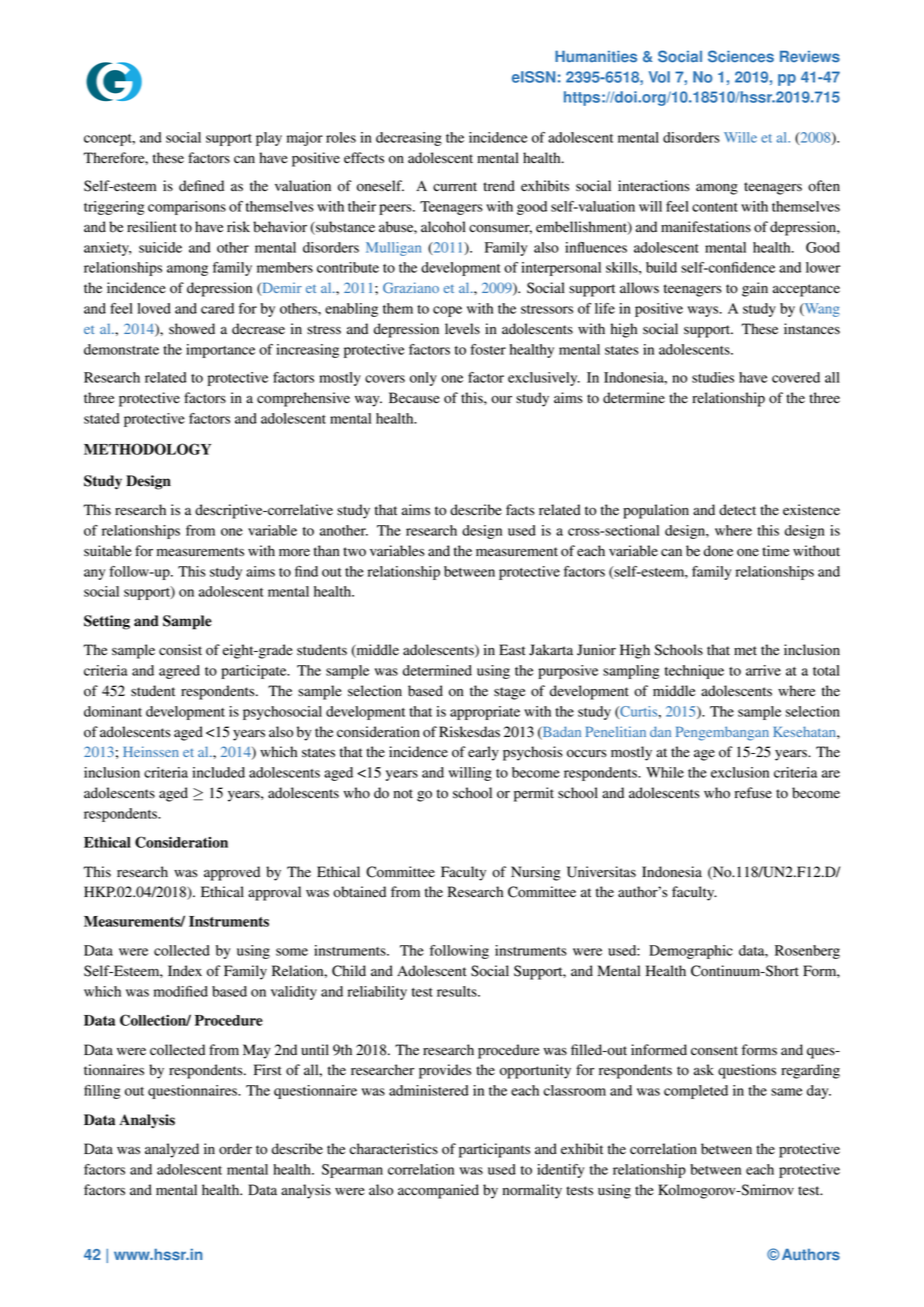 The width and height of the screenshot is (924, 1307). What do you see at coordinates (691, 952) in the screenshot?
I see `Demographic` at bounding box center [691, 952].
